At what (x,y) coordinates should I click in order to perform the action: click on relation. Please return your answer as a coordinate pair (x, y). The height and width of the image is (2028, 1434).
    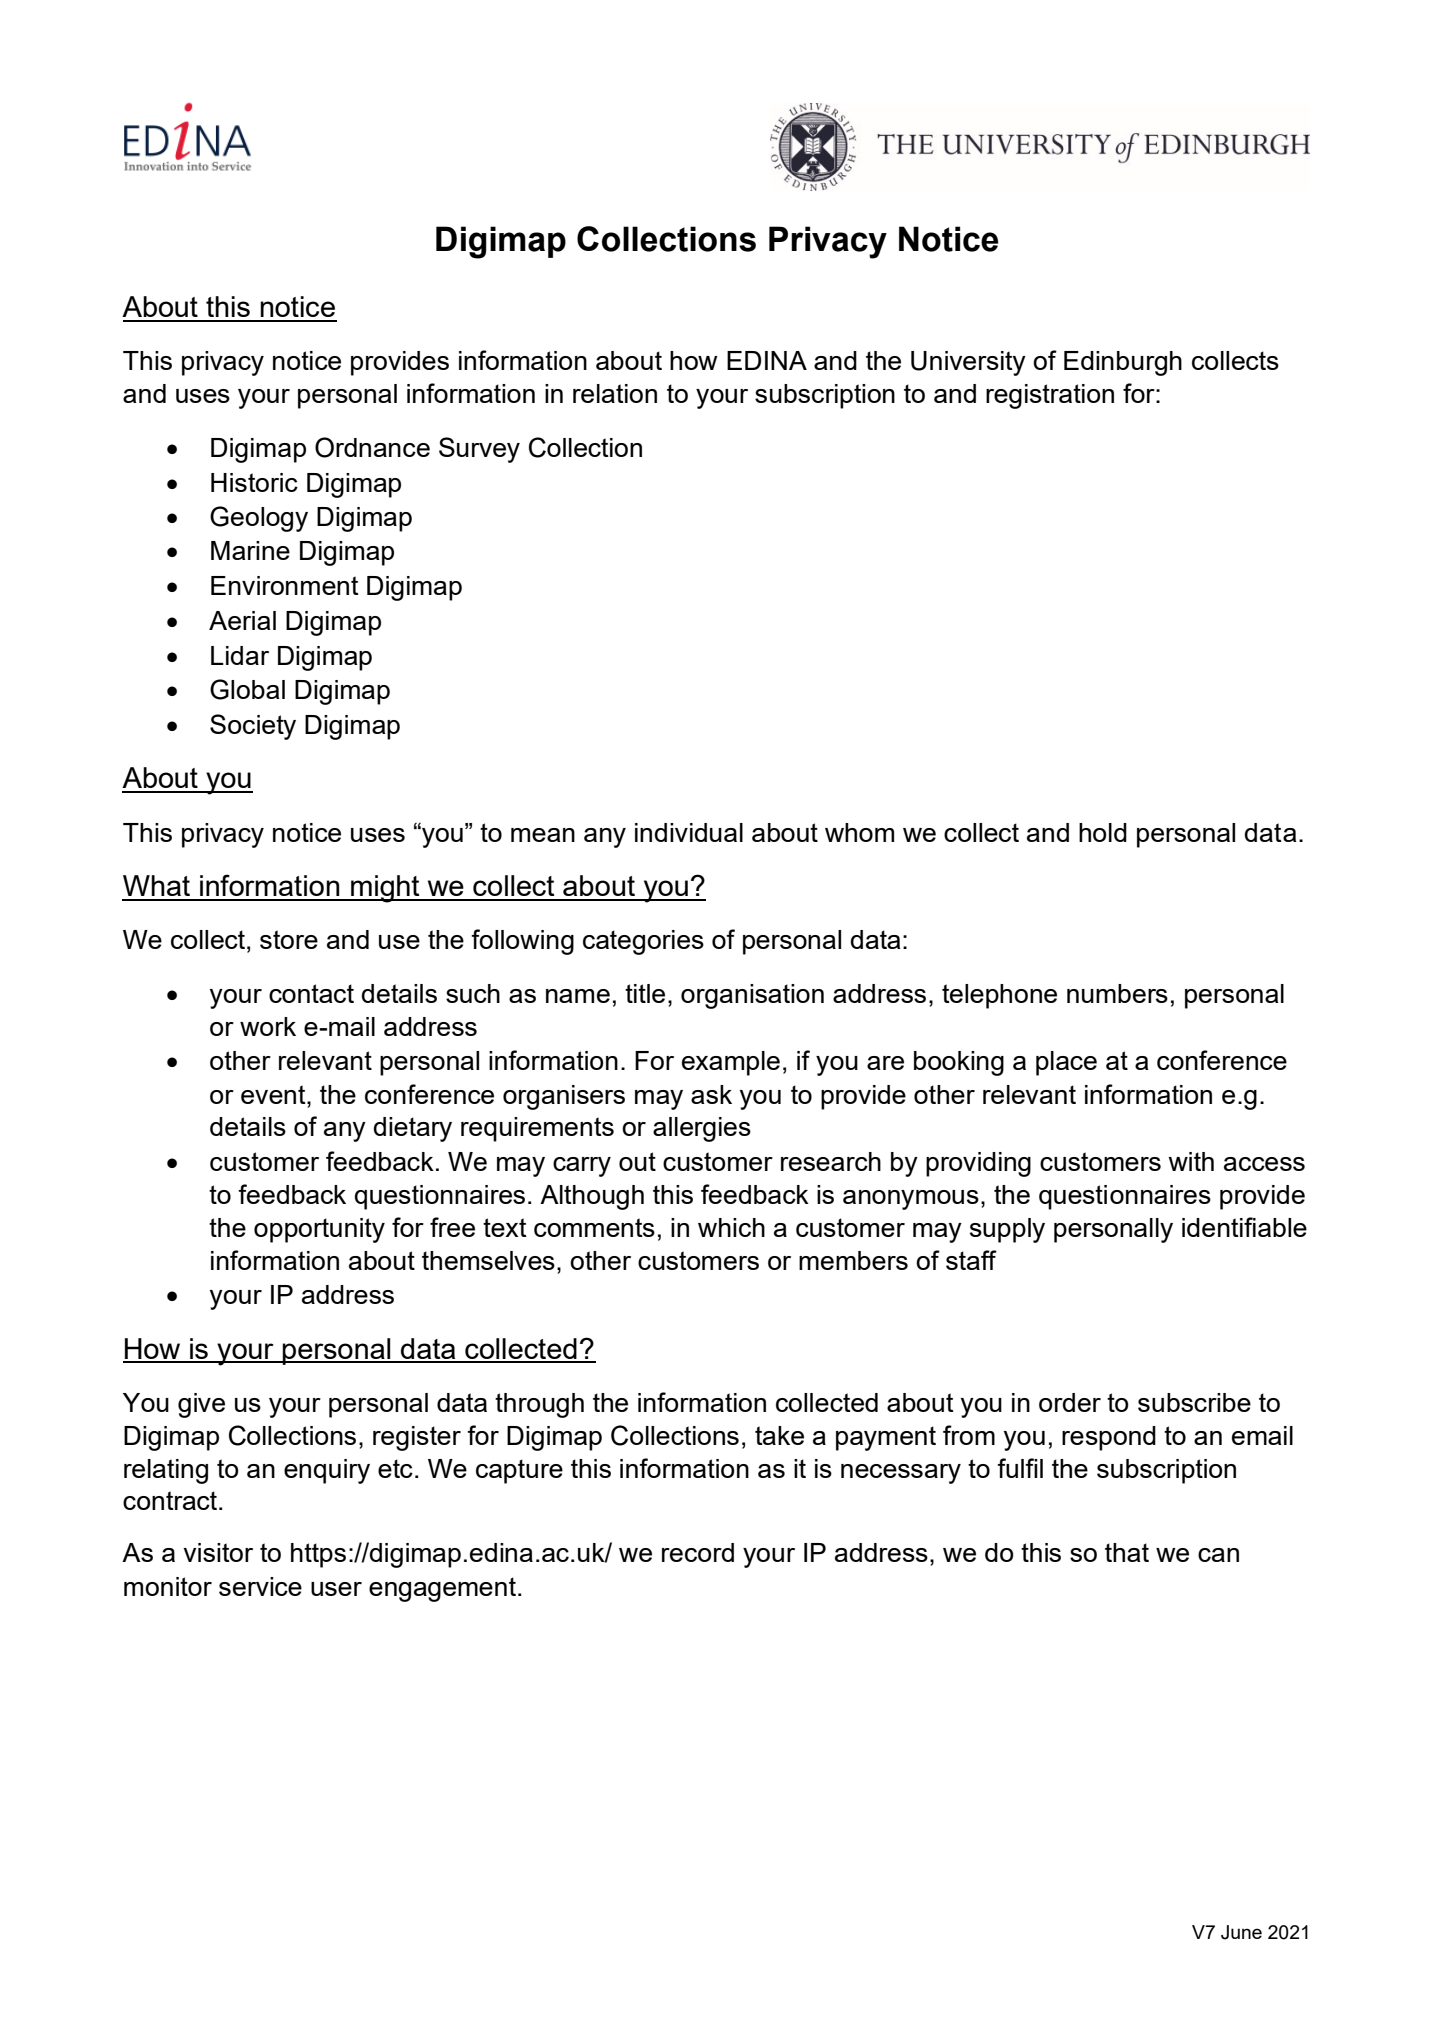
    Looking at the image, I should click on (615, 393).
